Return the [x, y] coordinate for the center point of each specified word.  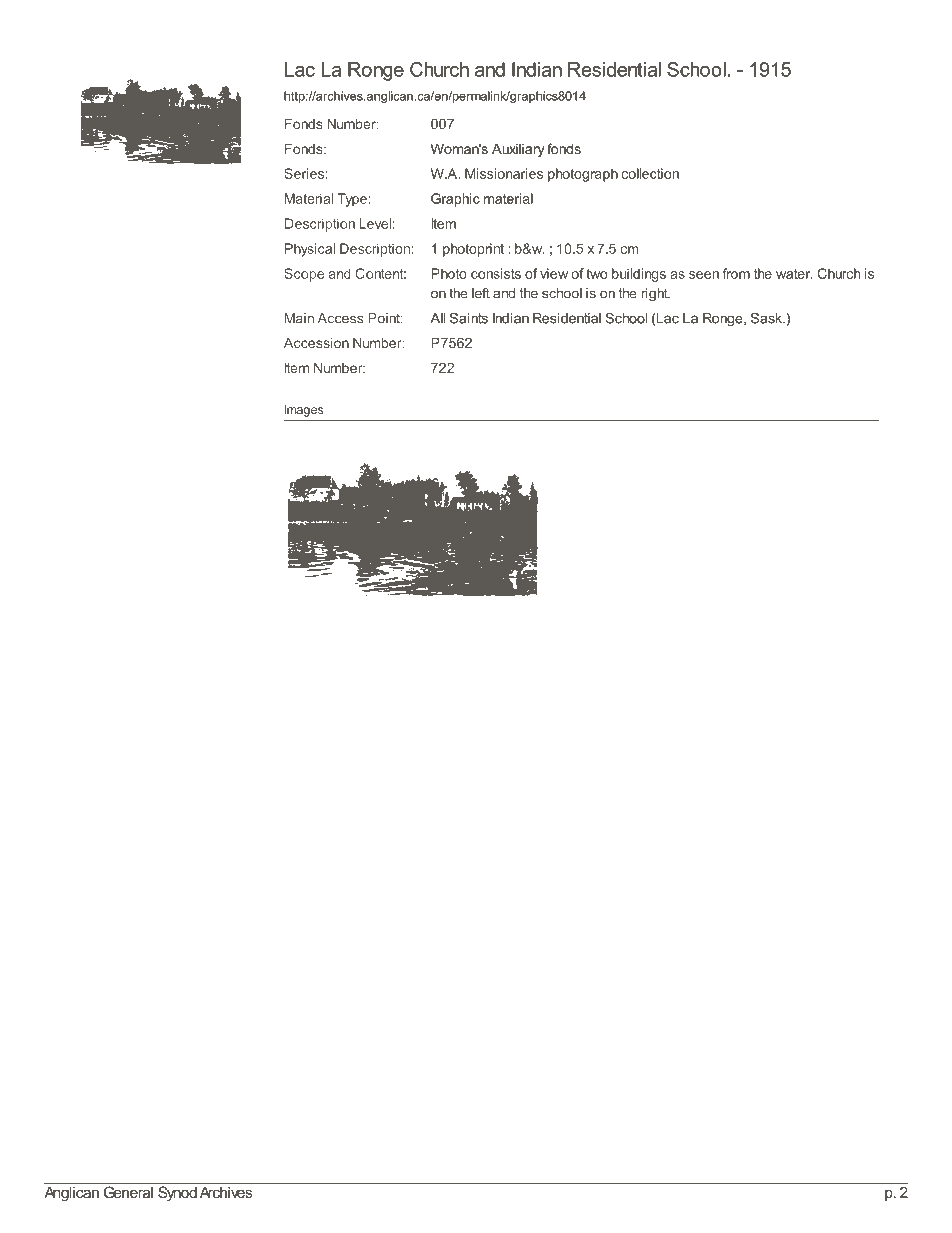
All [437, 318]
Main [299, 318]
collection [650, 173]
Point [385, 318]
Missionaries [504, 173]
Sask [768, 318]
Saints [469, 318]
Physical [310, 250]
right [655, 294]
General [128, 1192]
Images [304, 411]
